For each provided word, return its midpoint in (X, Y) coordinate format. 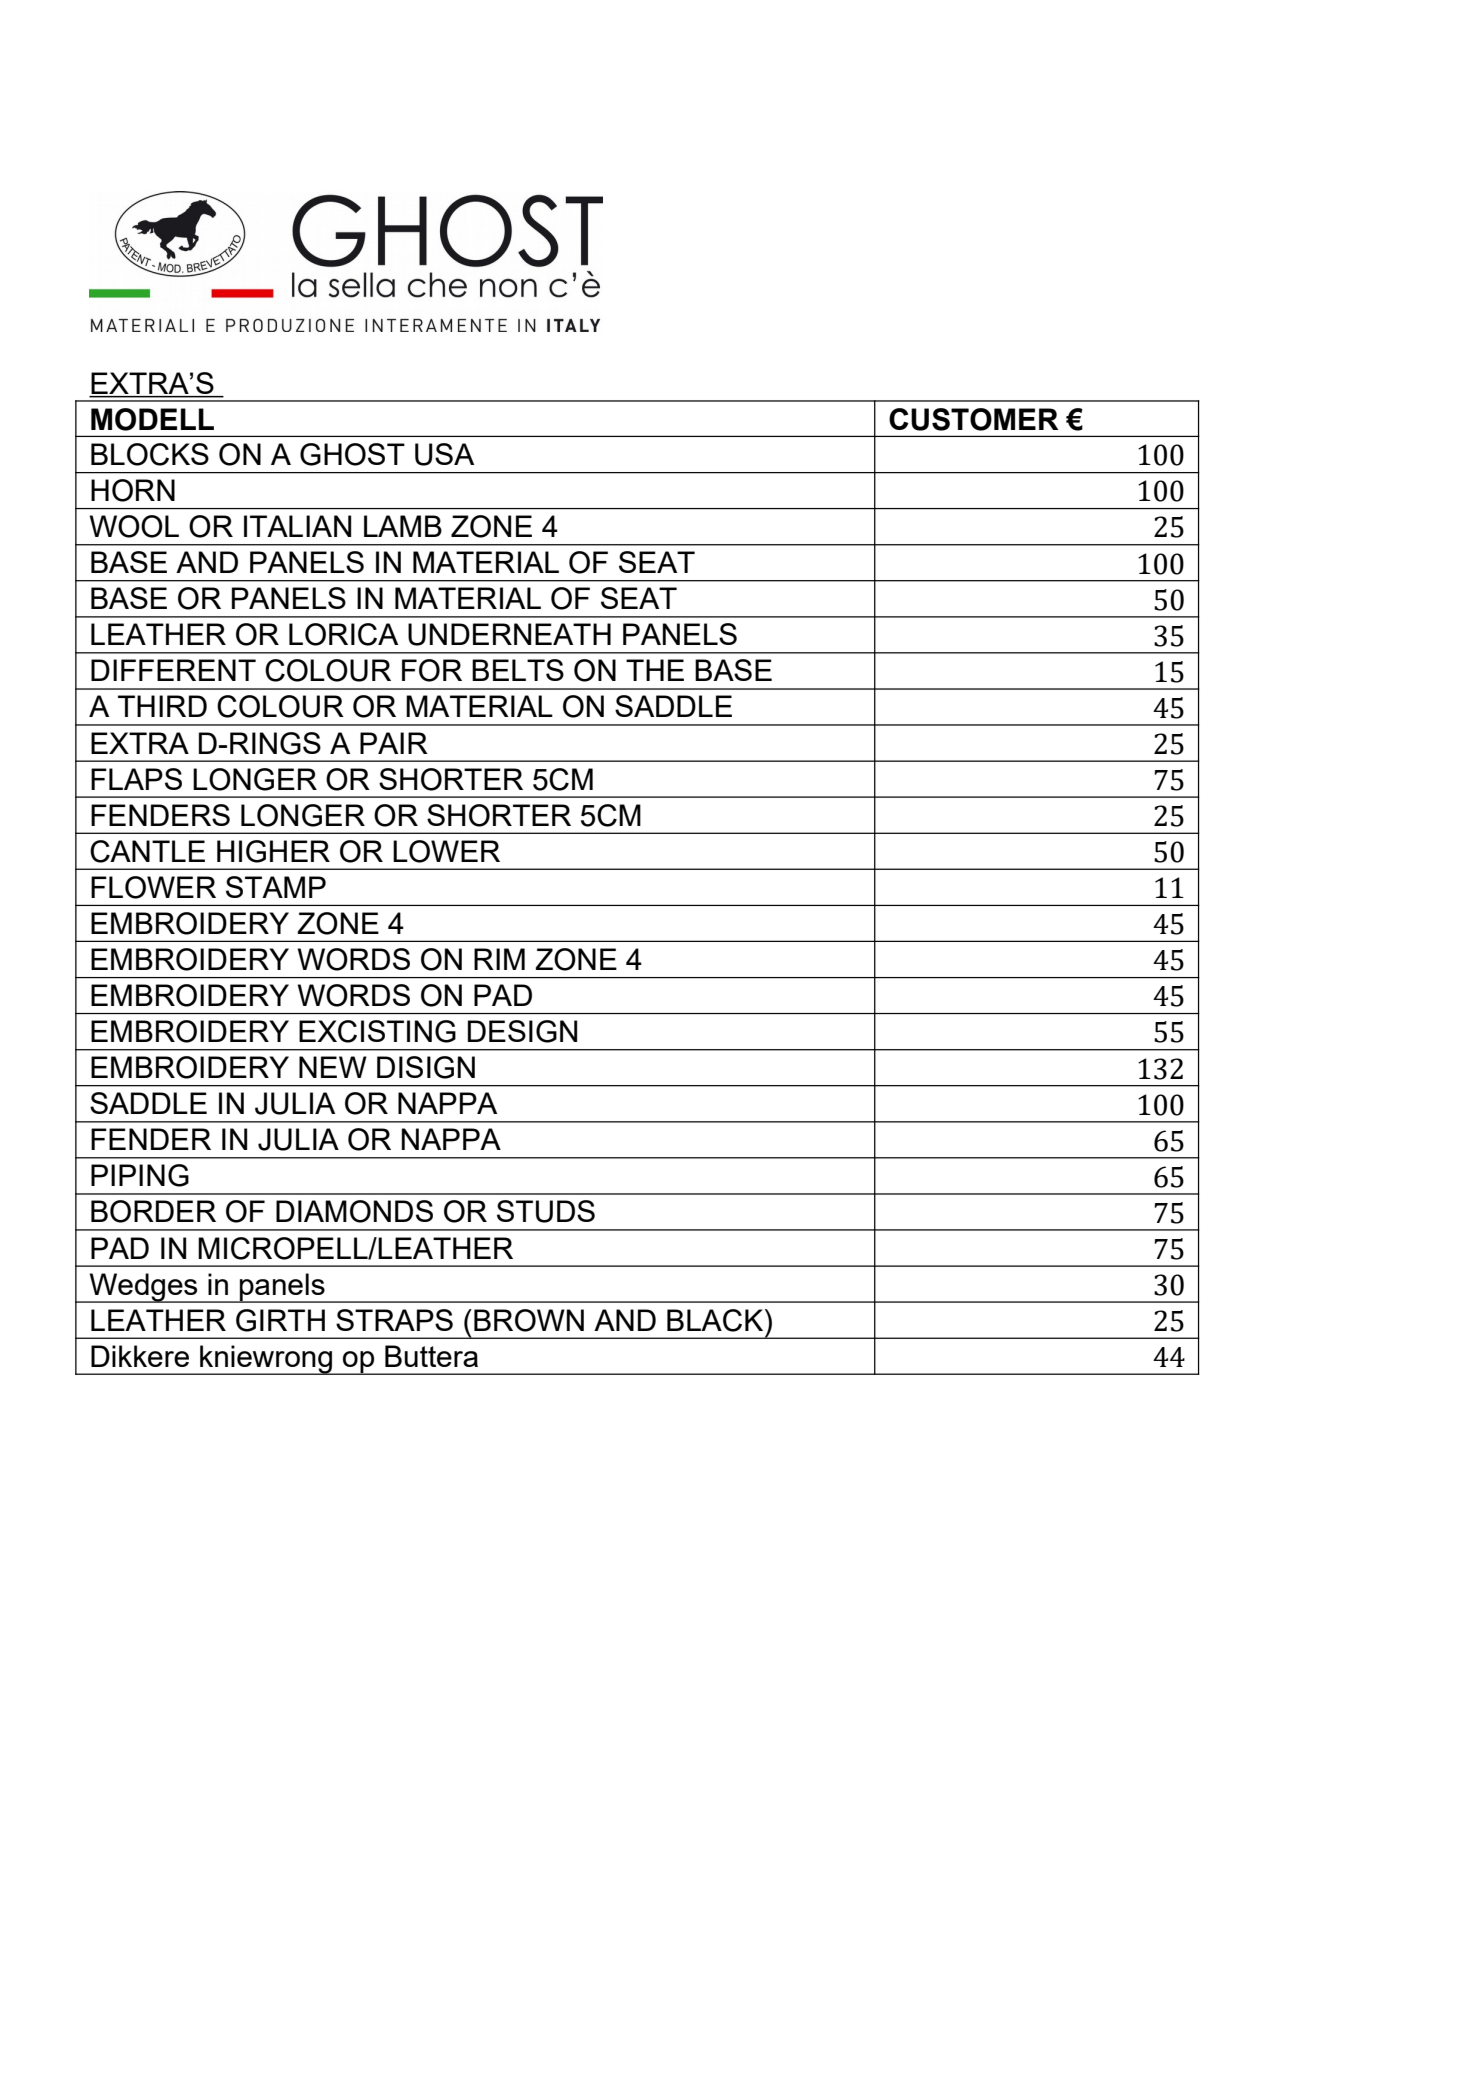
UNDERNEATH (509, 634)
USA (444, 454)
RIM (499, 959)
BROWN (529, 1320)
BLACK (716, 1320)
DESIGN (522, 1031)
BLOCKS (150, 454)
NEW (333, 1067)
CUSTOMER (973, 419)
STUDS (546, 1211)
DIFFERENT (173, 670)
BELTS (518, 670)
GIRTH (280, 1320)
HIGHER (273, 851)
